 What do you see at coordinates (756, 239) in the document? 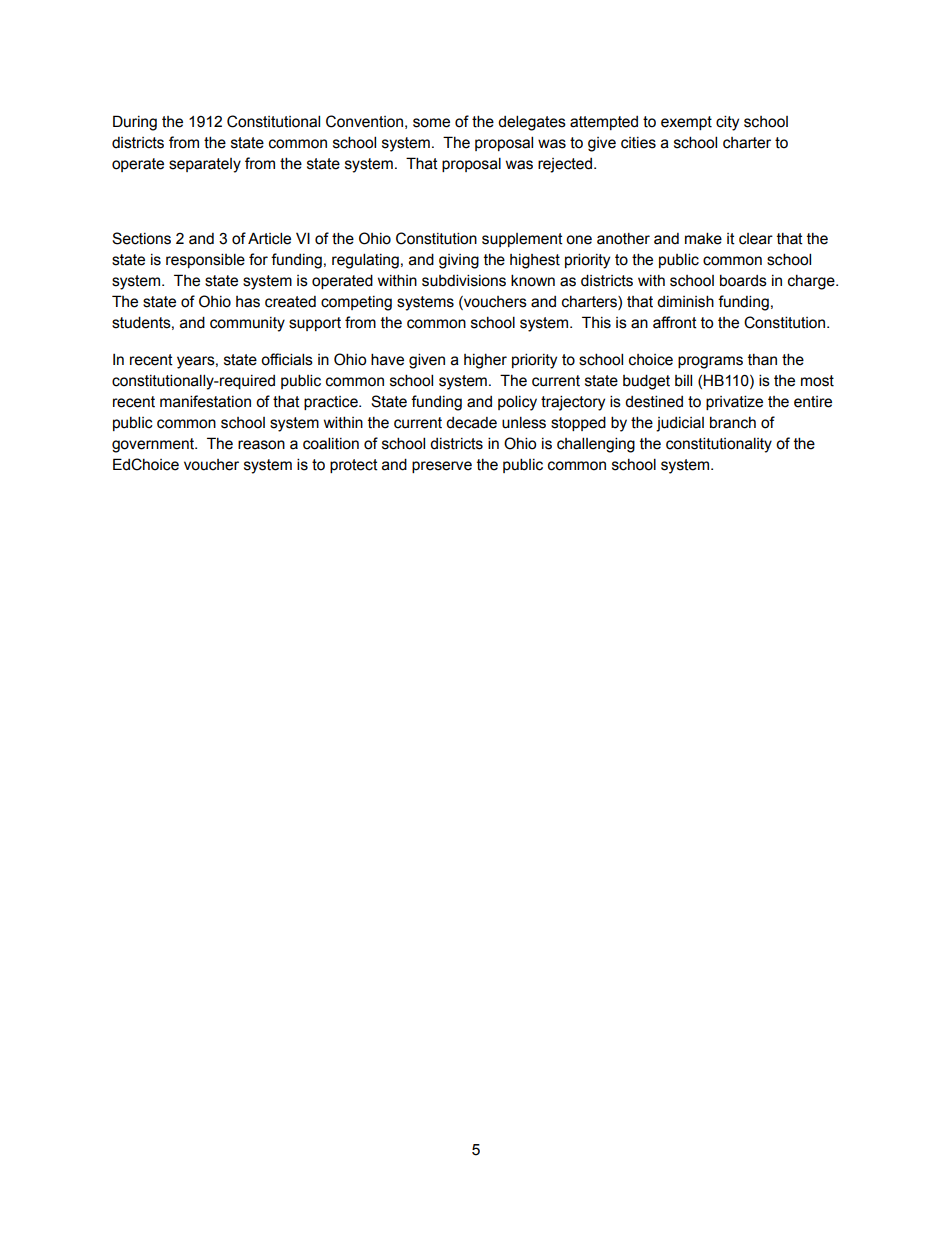
I see `clear` at bounding box center [756, 239].
